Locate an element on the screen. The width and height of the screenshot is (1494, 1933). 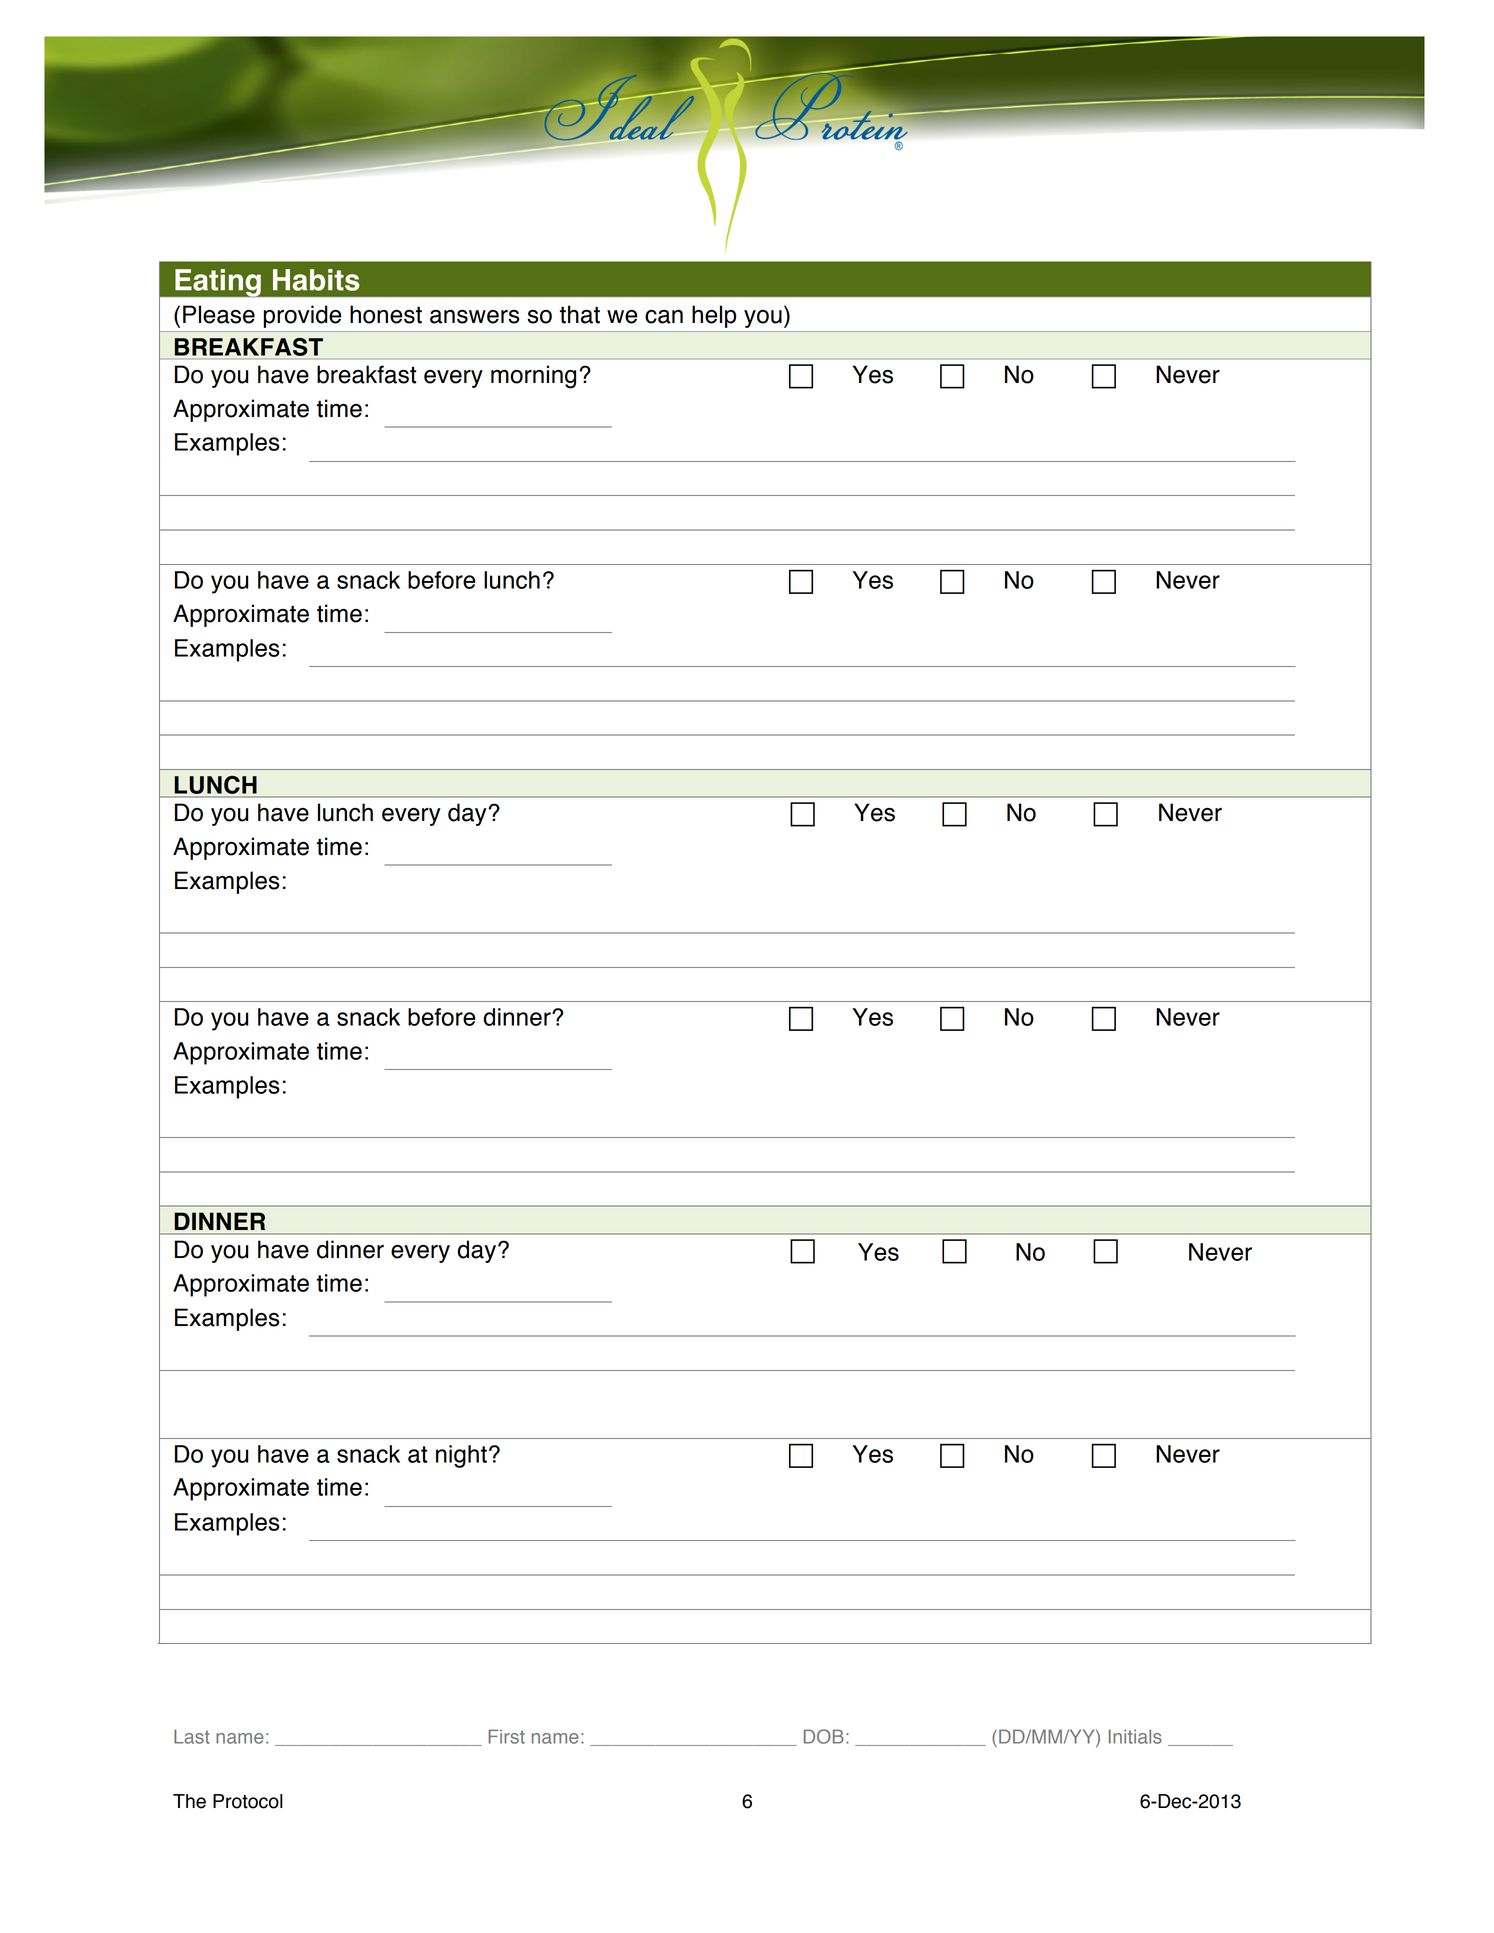
DOB is located at coordinates (824, 1736).
